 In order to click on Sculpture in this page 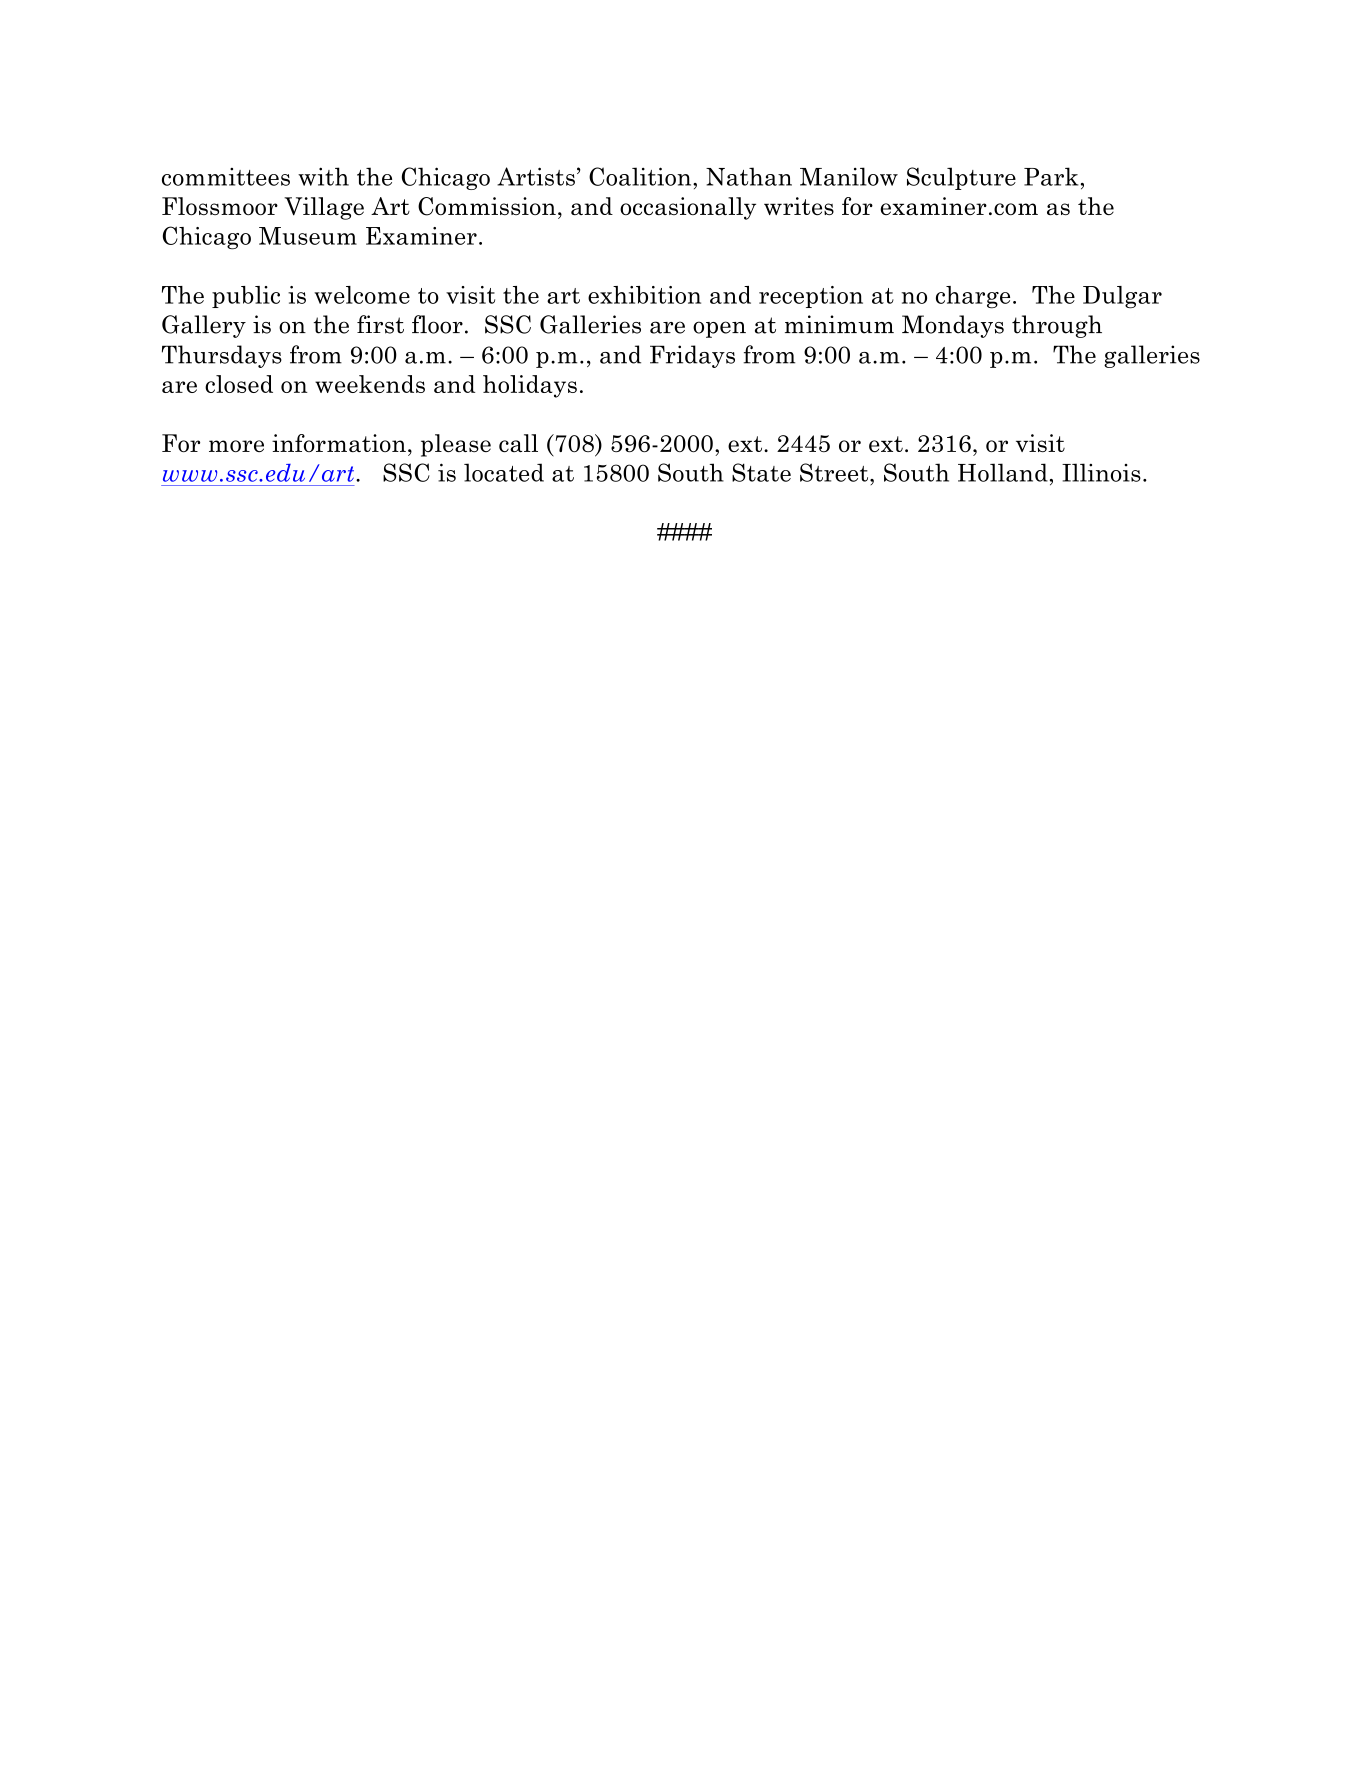, I will do `click(961, 178)`.
